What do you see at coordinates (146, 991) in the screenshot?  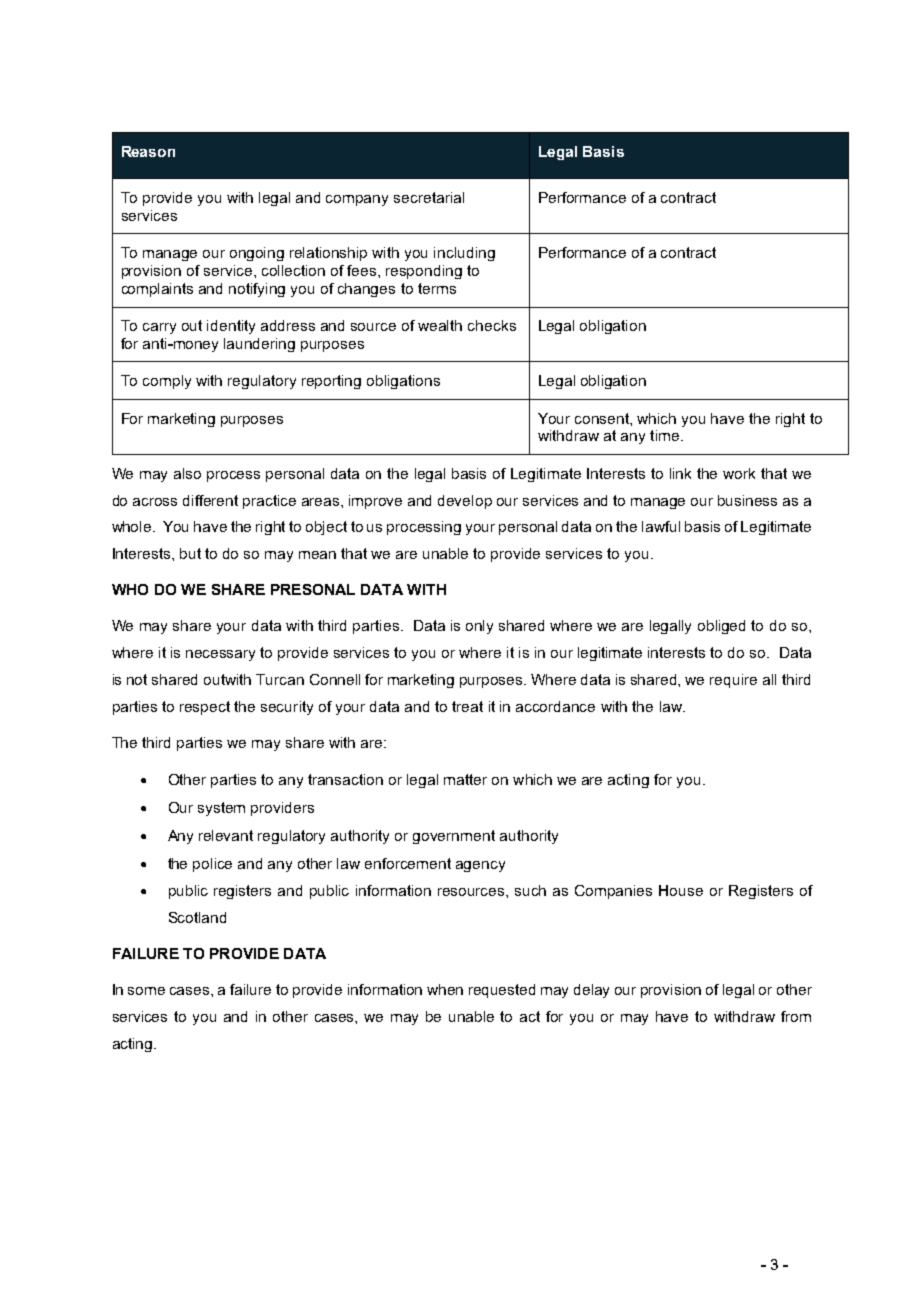 I see `some` at bounding box center [146, 991].
